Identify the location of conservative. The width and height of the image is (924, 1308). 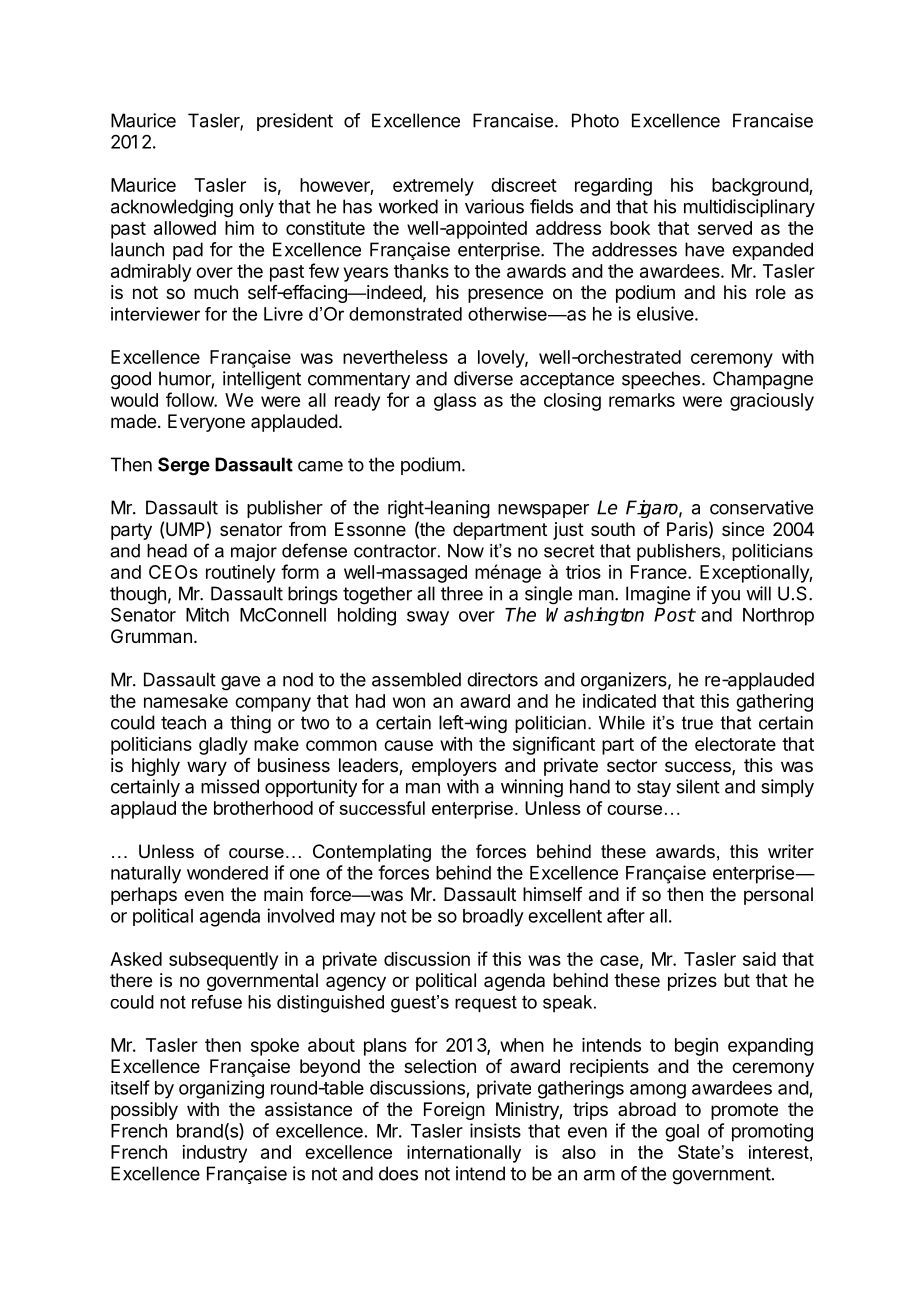
(761, 507).
